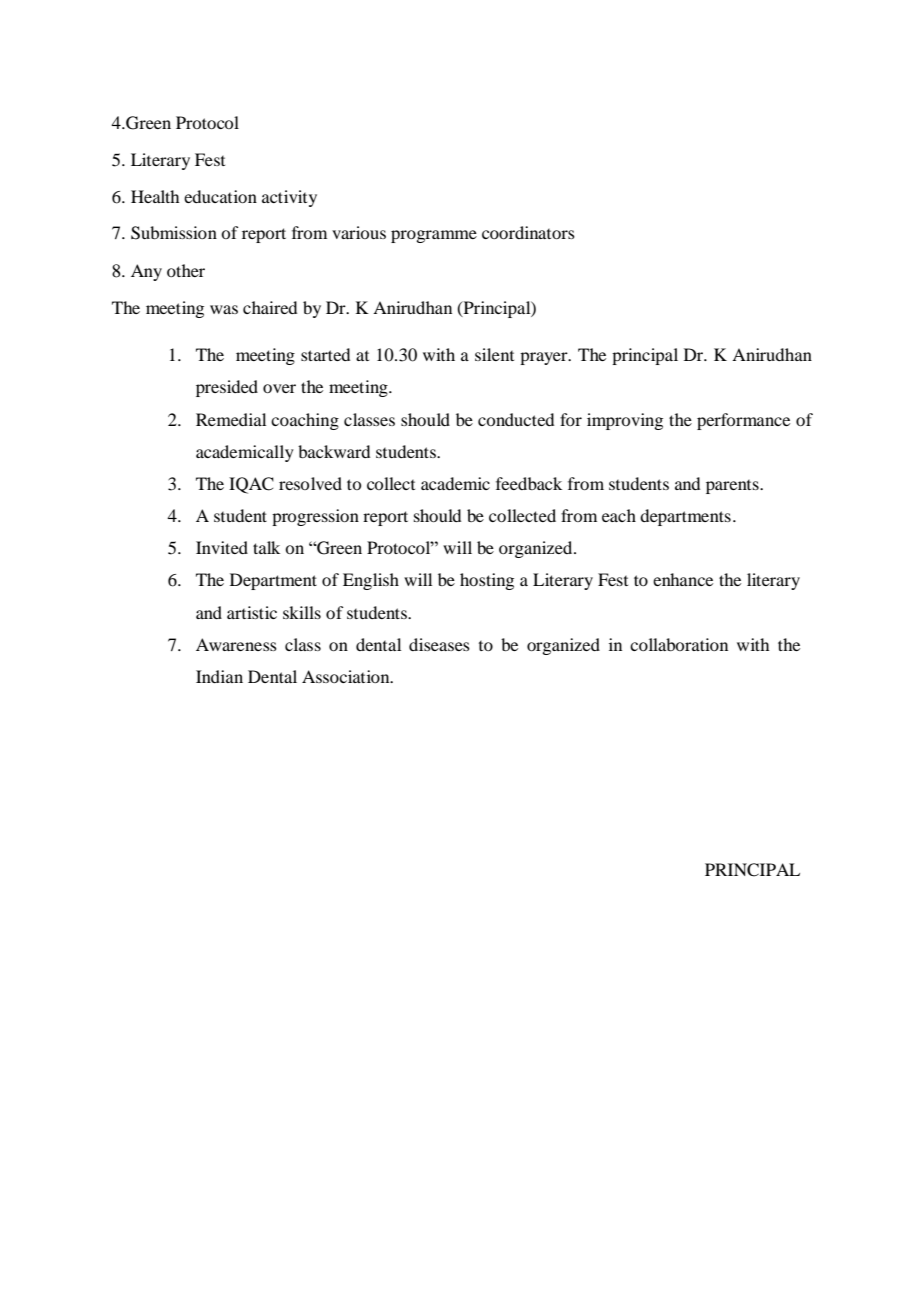 The width and height of the screenshot is (924, 1308). What do you see at coordinates (220, 196) in the screenshot?
I see `education` at bounding box center [220, 196].
